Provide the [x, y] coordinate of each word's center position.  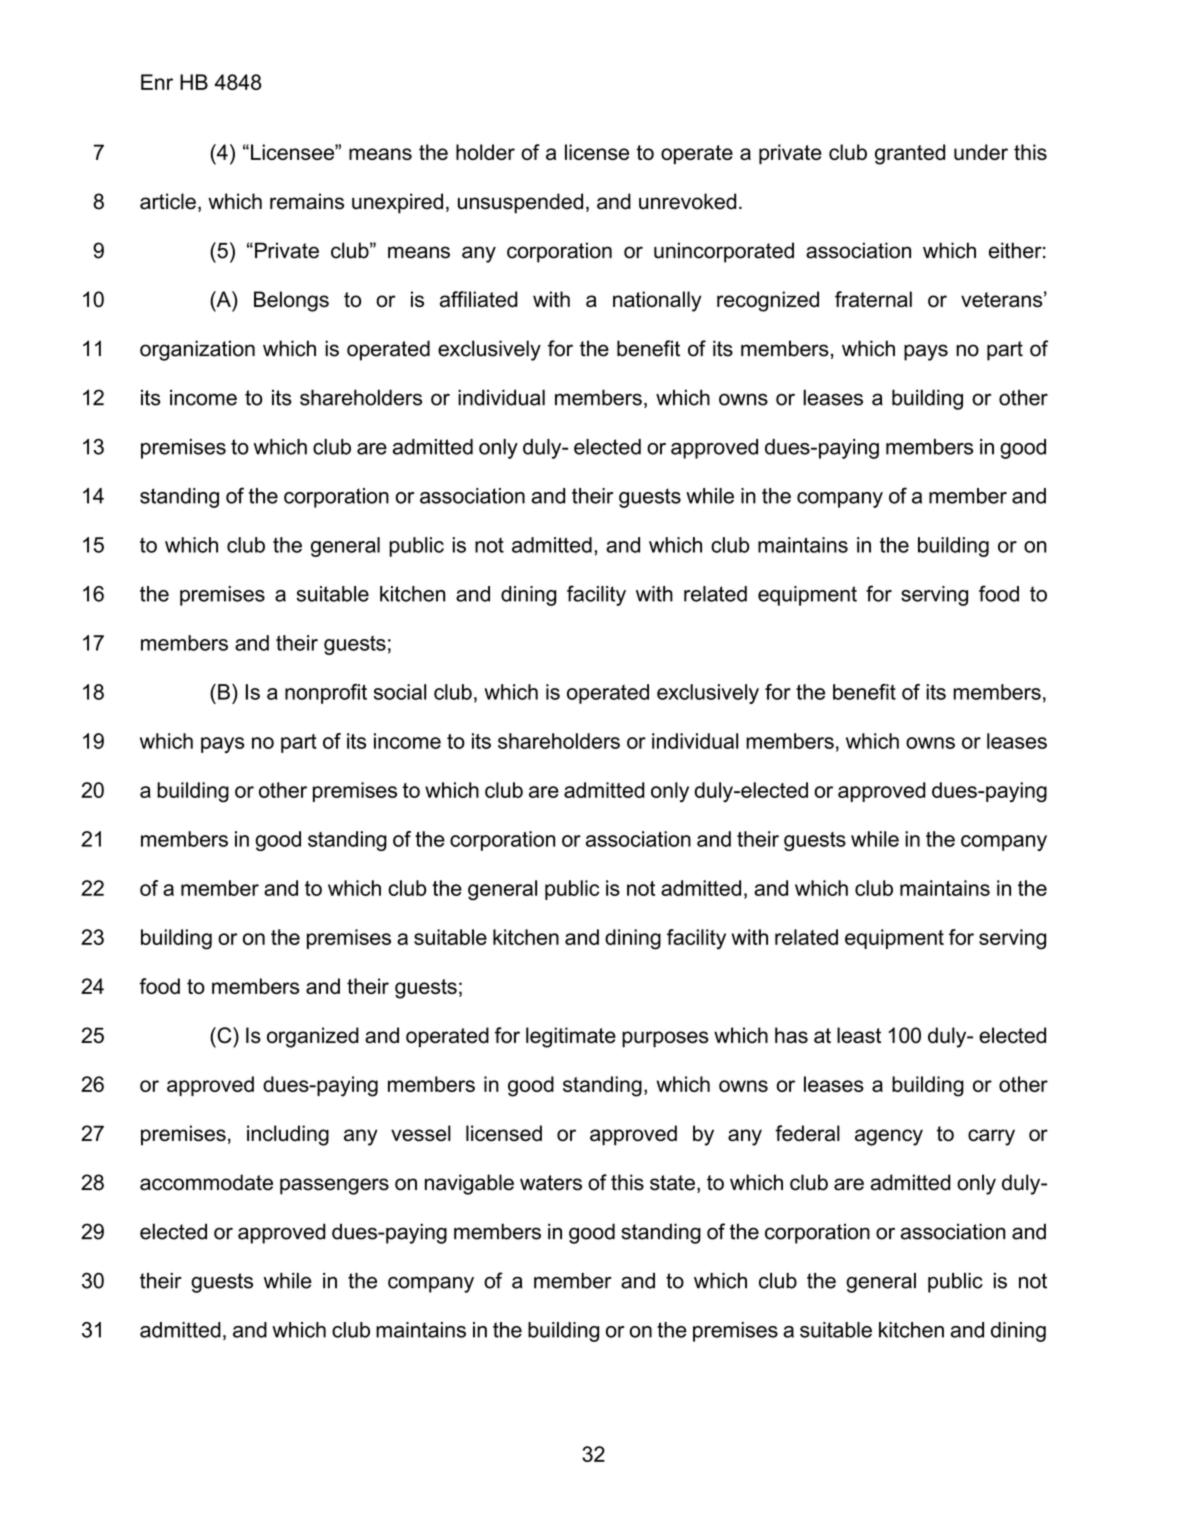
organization [197, 350]
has [791, 1035]
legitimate [571, 1037]
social [400, 692]
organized [313, 1037]
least [859, 1035]
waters [551, 1183]
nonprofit [326, 694]
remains [307, 201]
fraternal [873, 299]
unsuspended [520, 203]
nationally [657, 301]
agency [889, 1137]
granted [910, 154]
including [288, 1135]
